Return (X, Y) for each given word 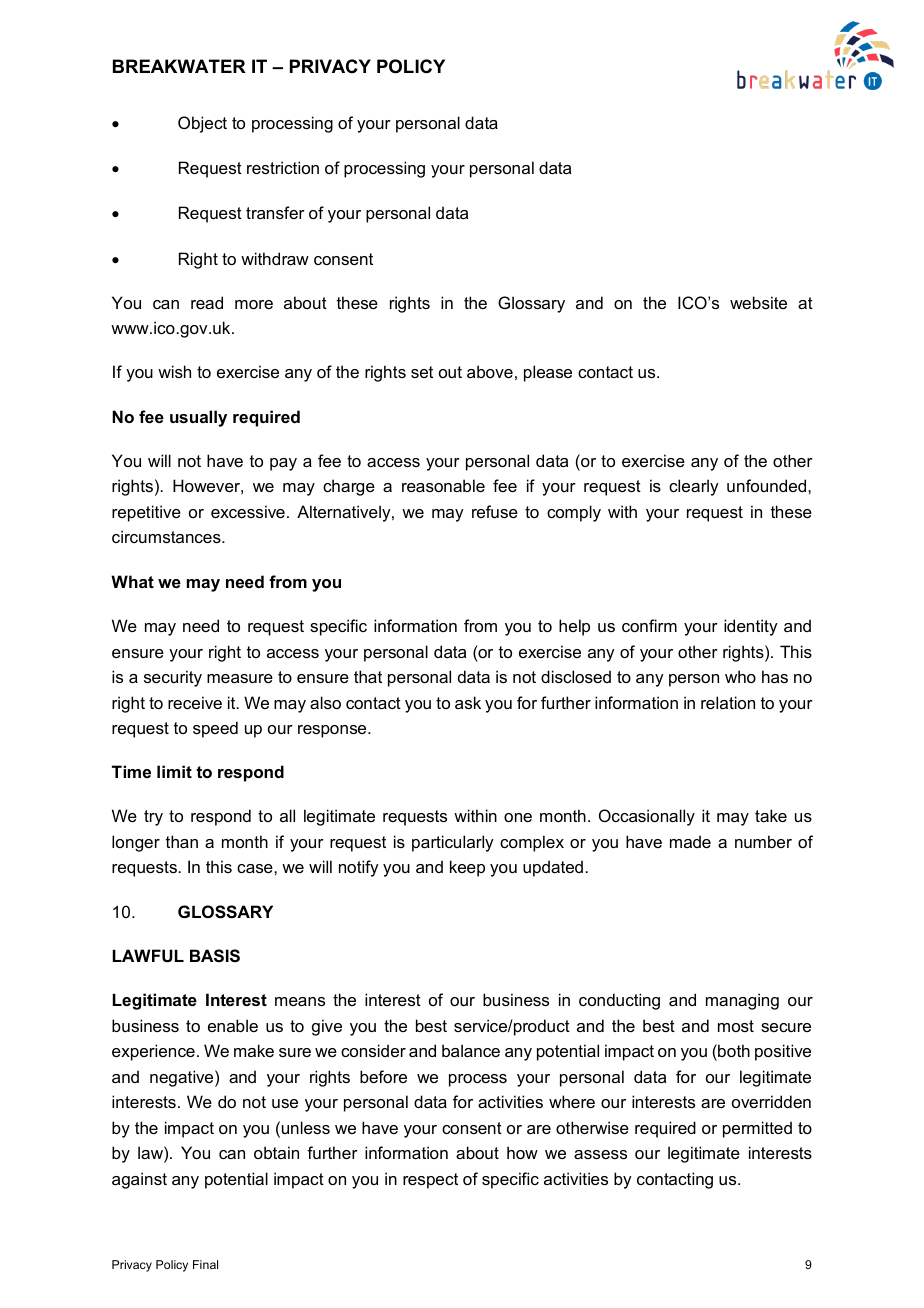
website (758, 302)
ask (468, 702)
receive (195, 702)
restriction (283, 167)
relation (728, 702)
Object (202, 124)
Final (205, 1264)
